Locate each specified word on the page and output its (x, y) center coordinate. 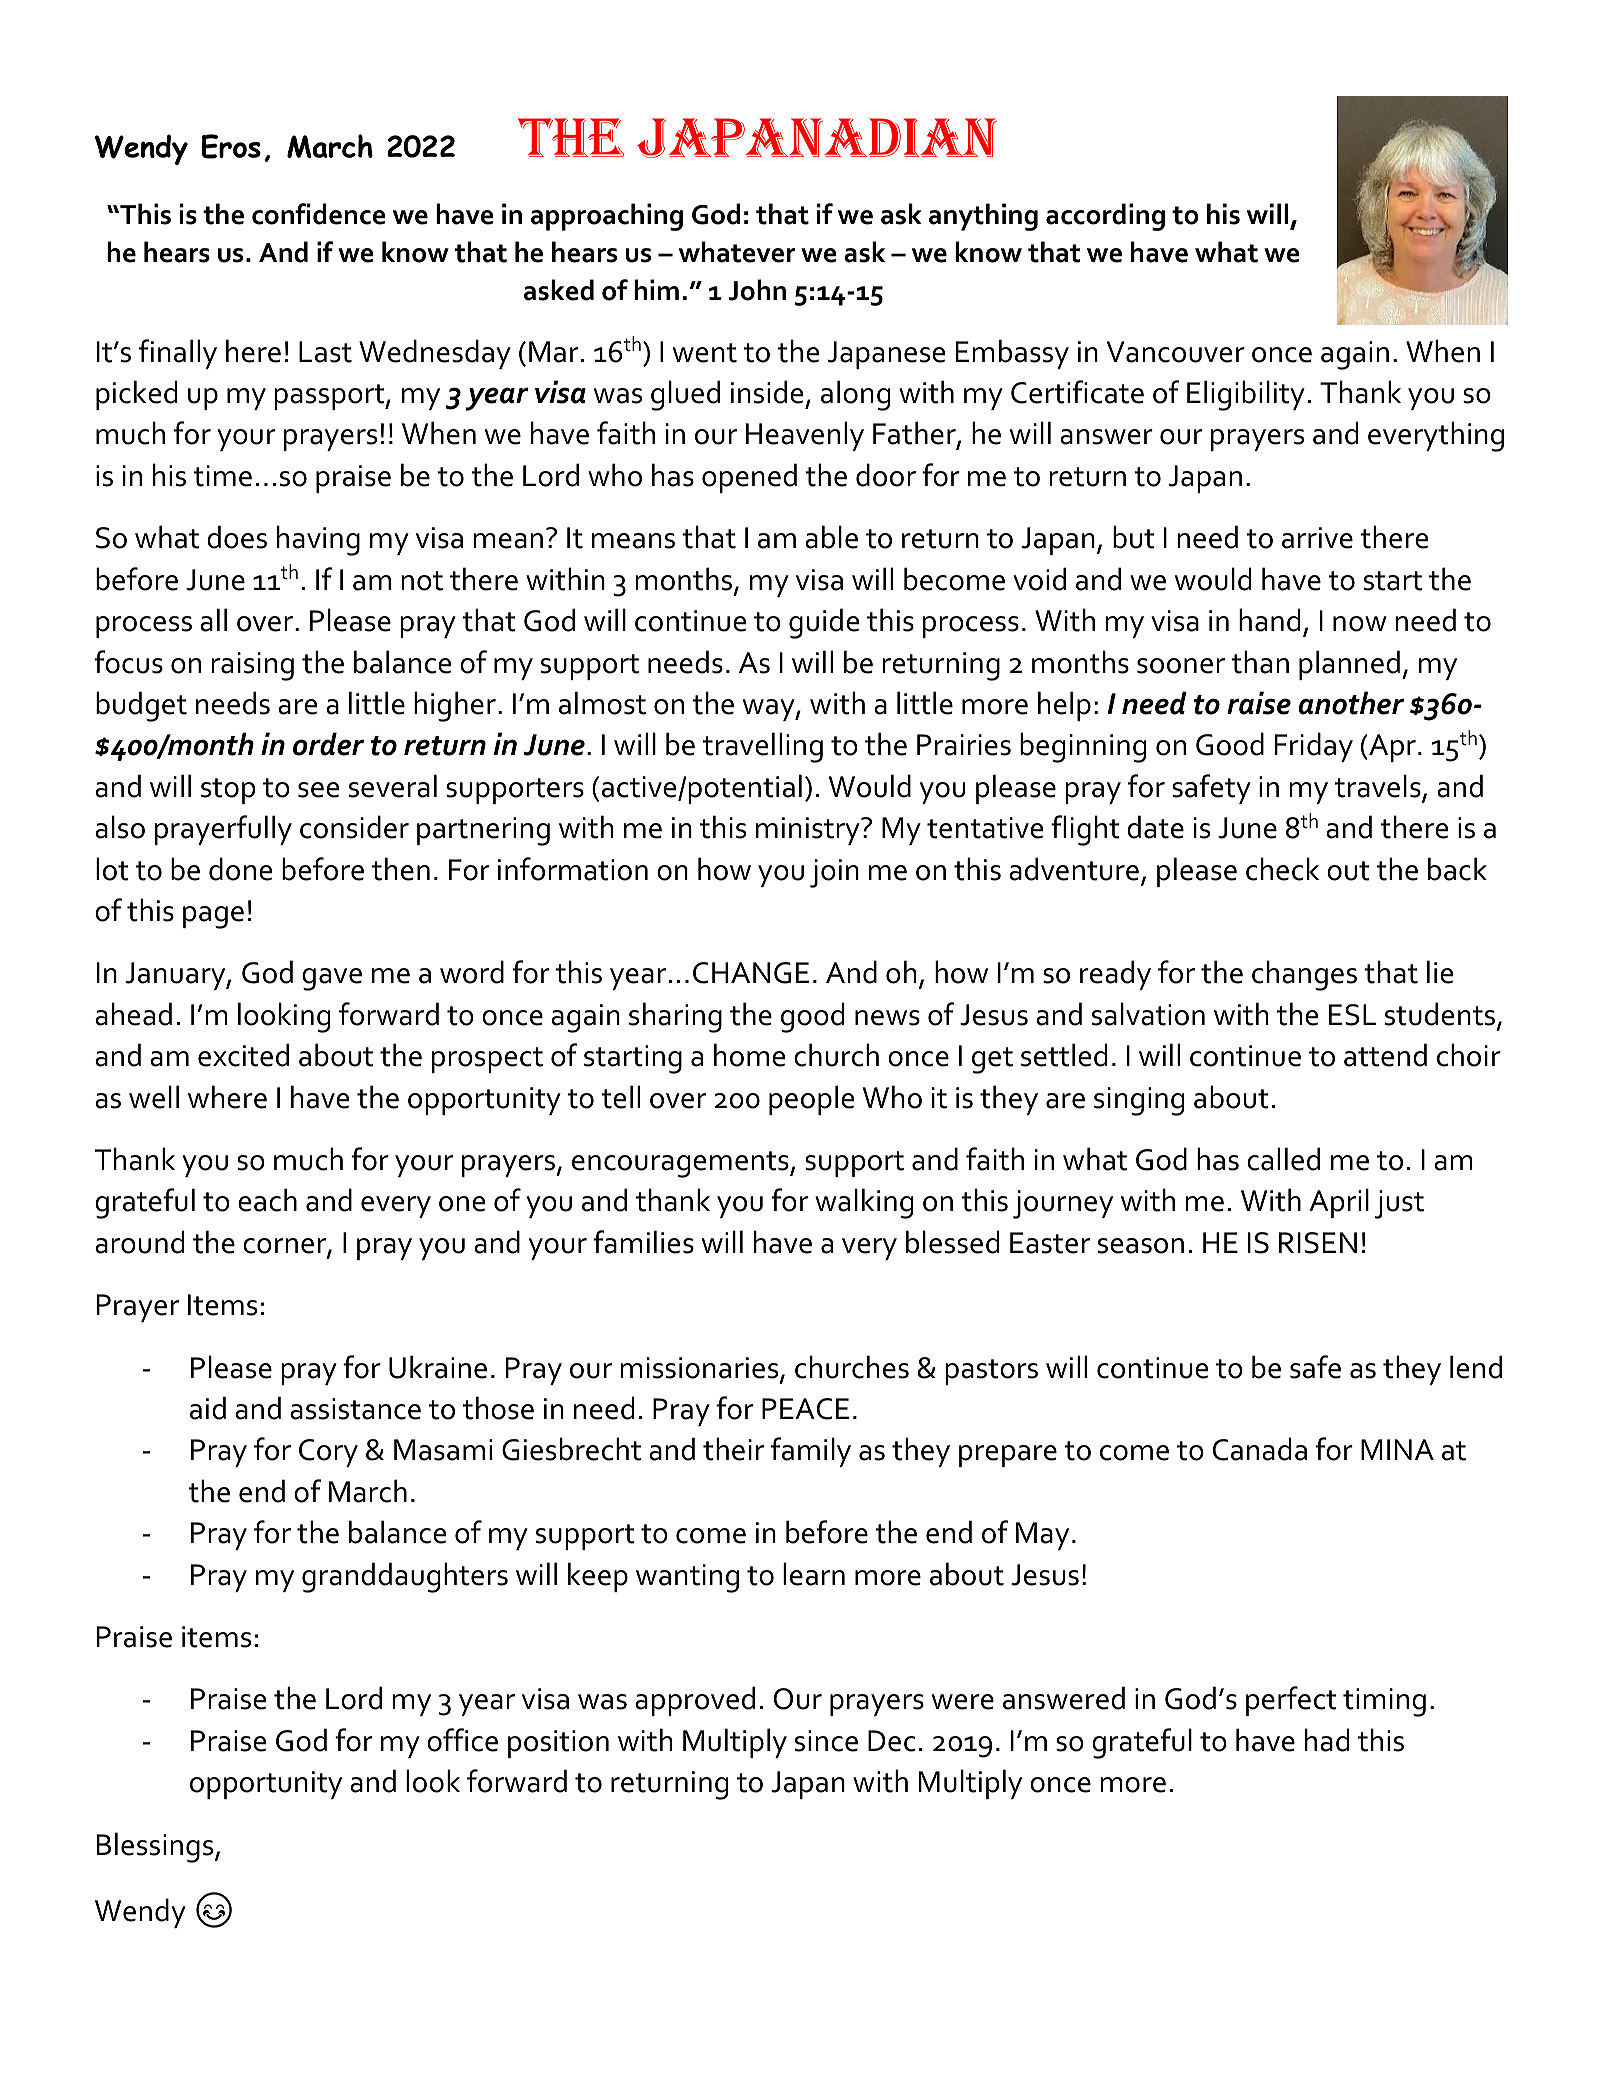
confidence (319, 214)
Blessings (156, 1847)
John (757, 290)
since (826, 1741)
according (1105, 217)
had (1327, 1740)
